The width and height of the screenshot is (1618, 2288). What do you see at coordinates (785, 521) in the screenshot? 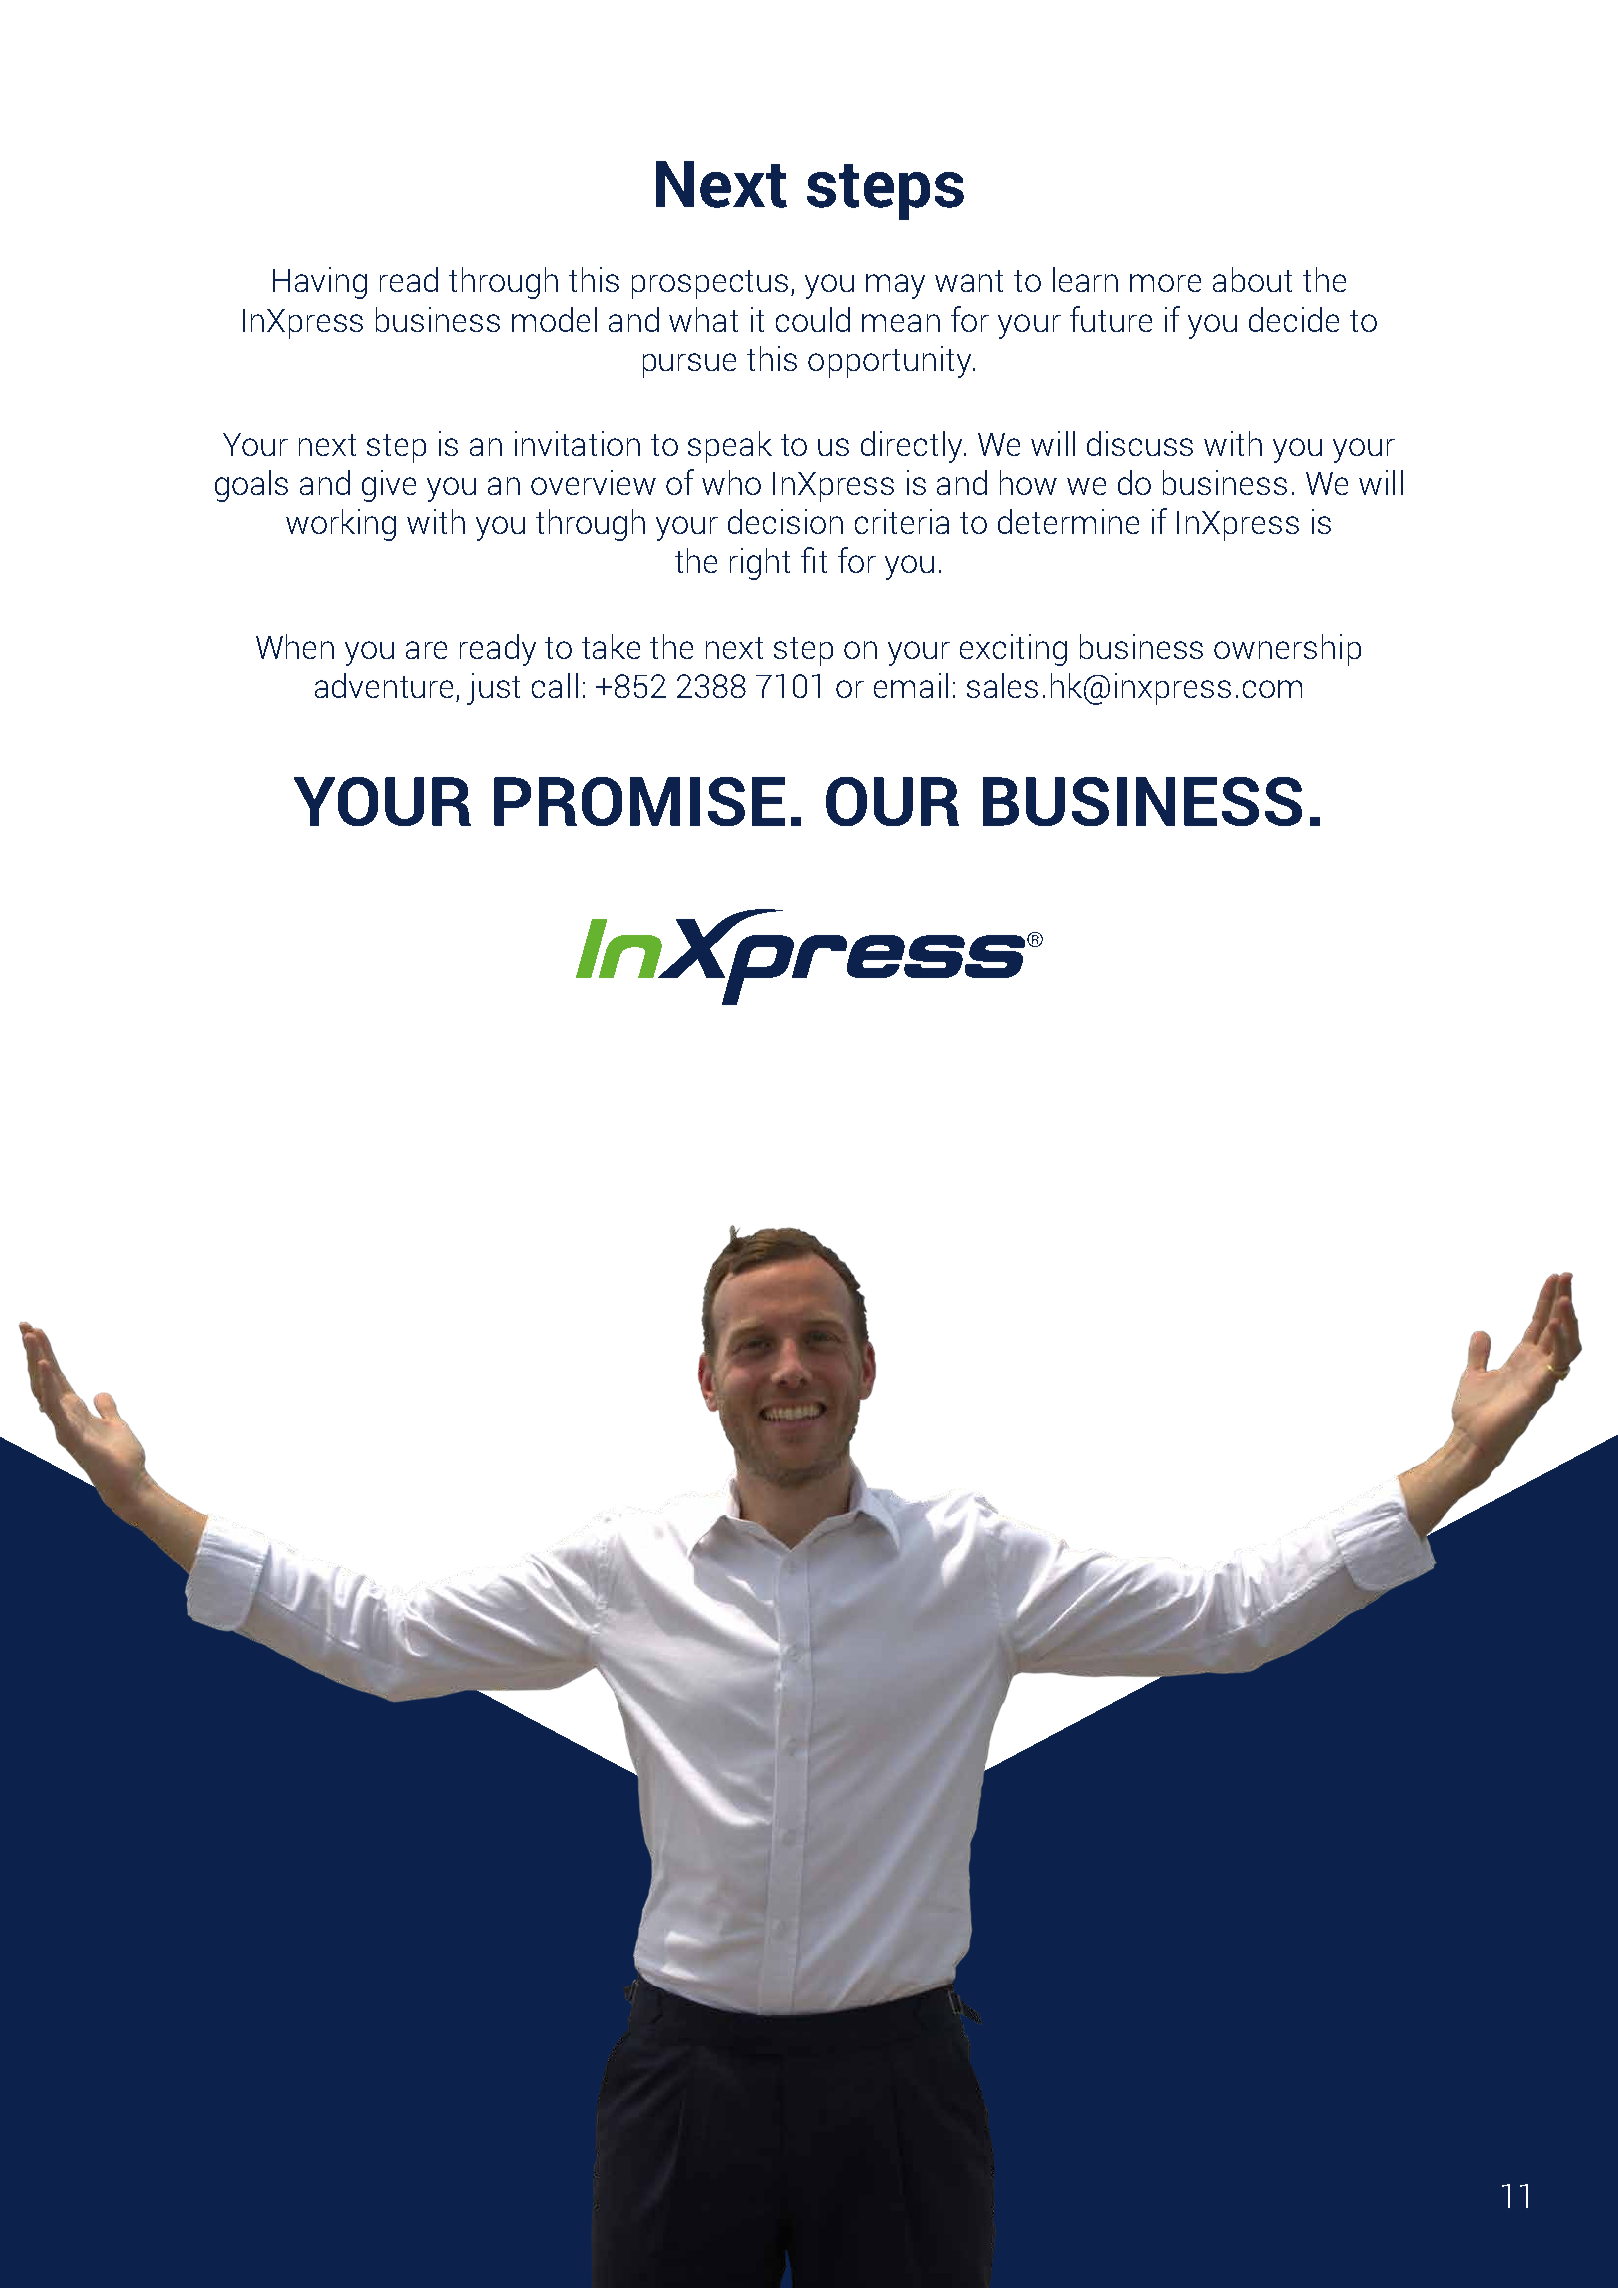
I see `decision` at bounding box center [785, 521].
